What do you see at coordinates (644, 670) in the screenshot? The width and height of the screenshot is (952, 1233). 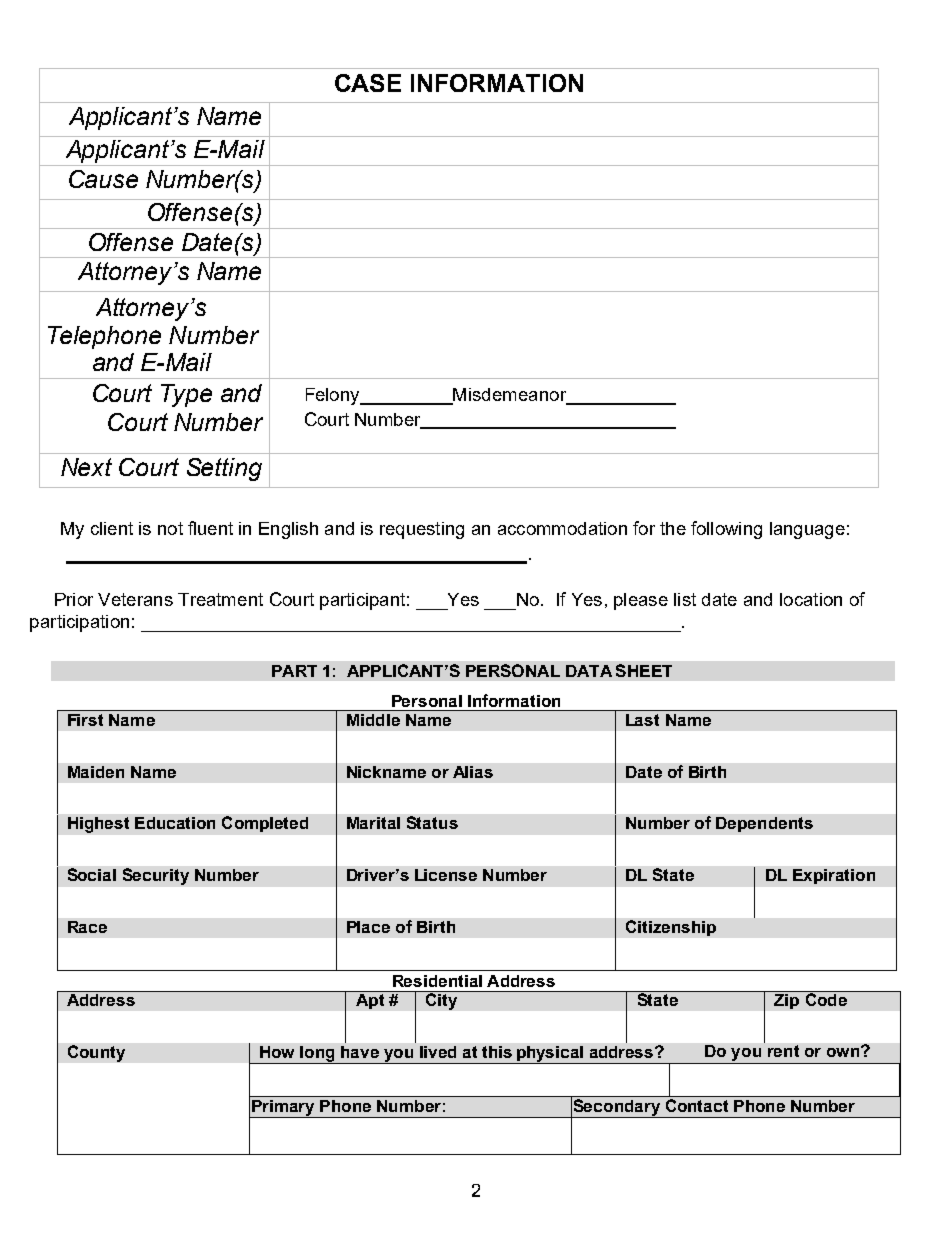 I see `SHEET` at bounding box center [644, 670].
